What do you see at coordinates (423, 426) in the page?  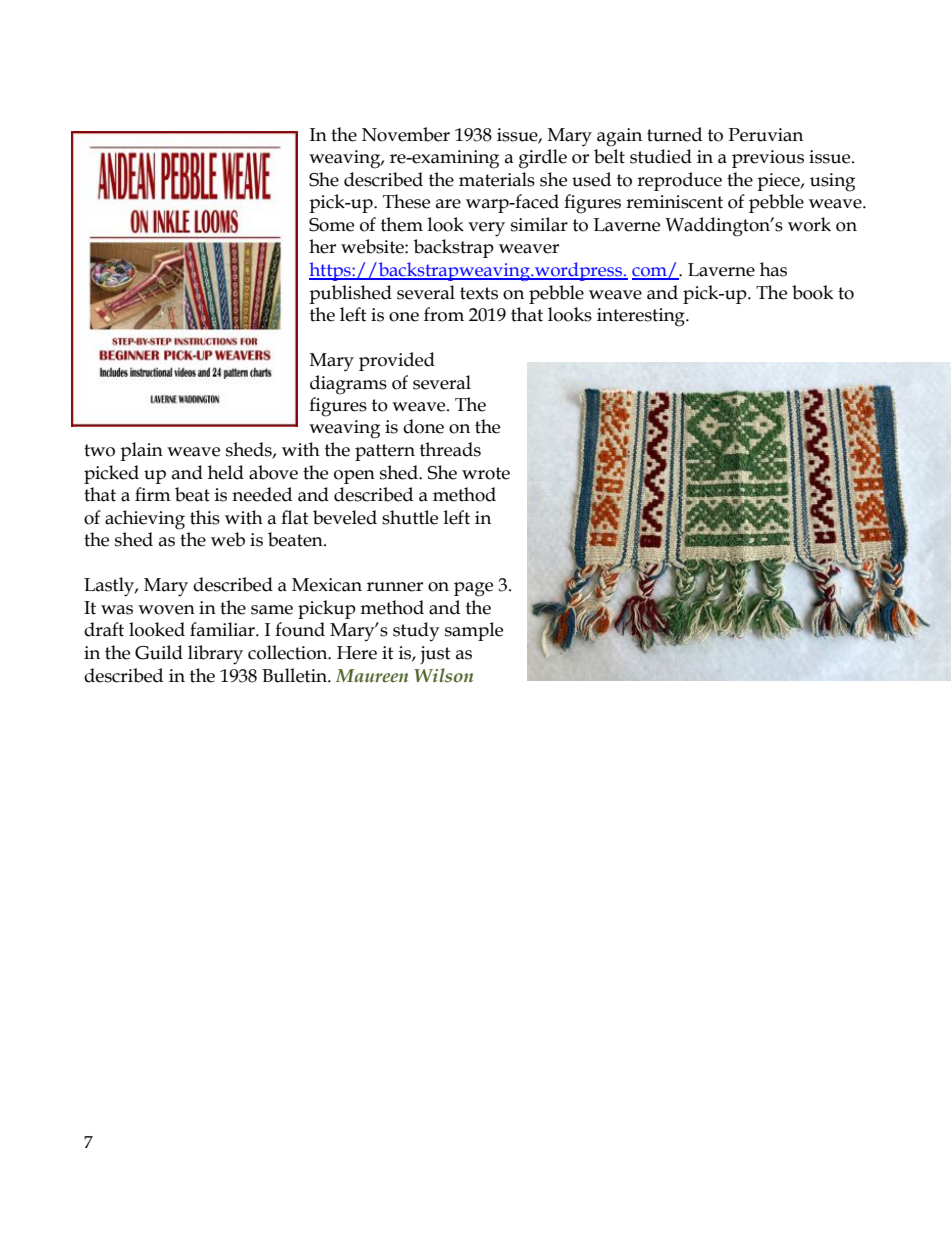 I see `done` at bounding box center [423, 426].
